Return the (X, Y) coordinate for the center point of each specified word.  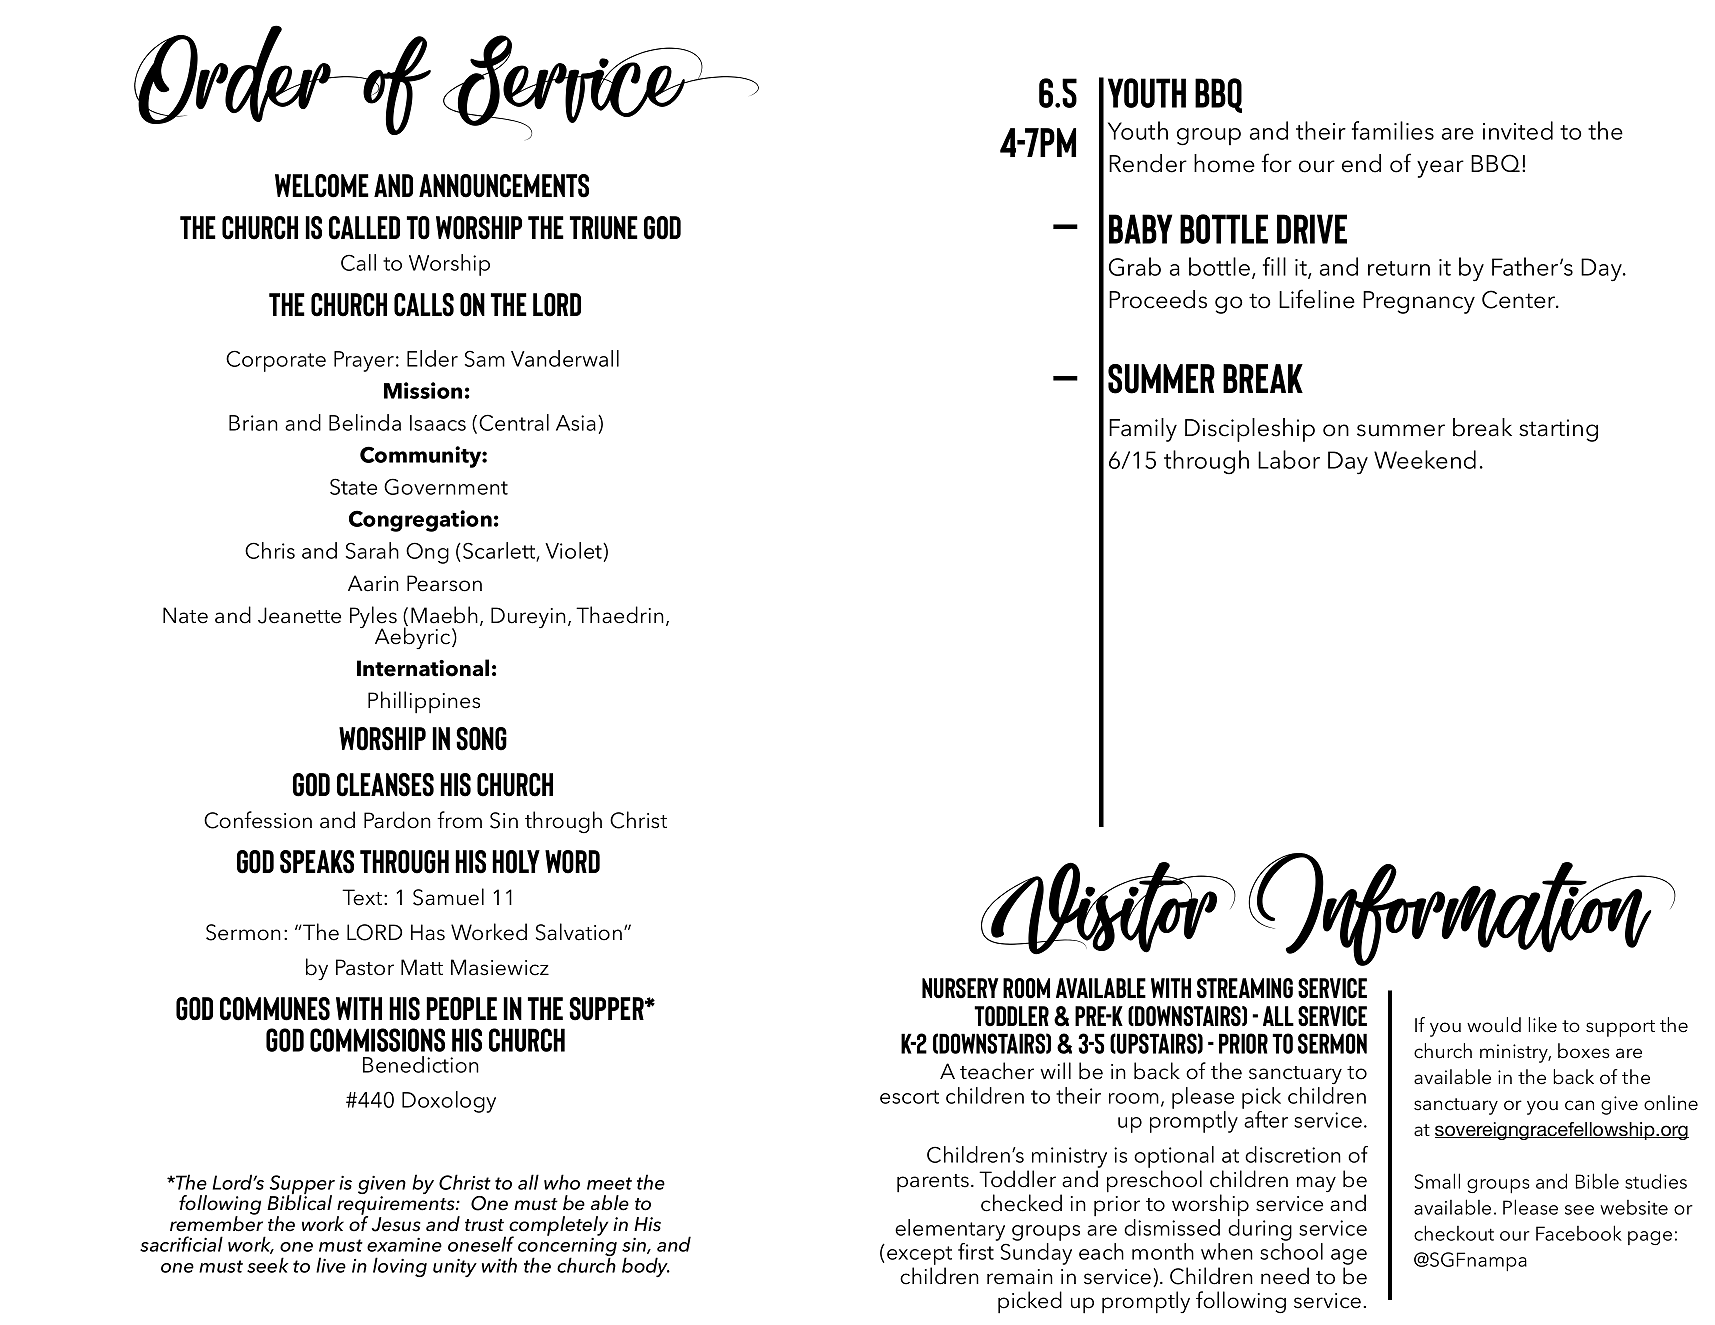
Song (481, 739)
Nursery (960, 988)
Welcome (322, 186)
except (919, 1257)
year (1440, 169)
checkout (1454, 1233)
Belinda (365, 422)
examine (404, 1245)
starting (1558, 430)
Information (1462, 909)
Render (1148, 163)
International (423, 668)
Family (1143, 430)
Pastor (365, 967)
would (1494, 1025)
